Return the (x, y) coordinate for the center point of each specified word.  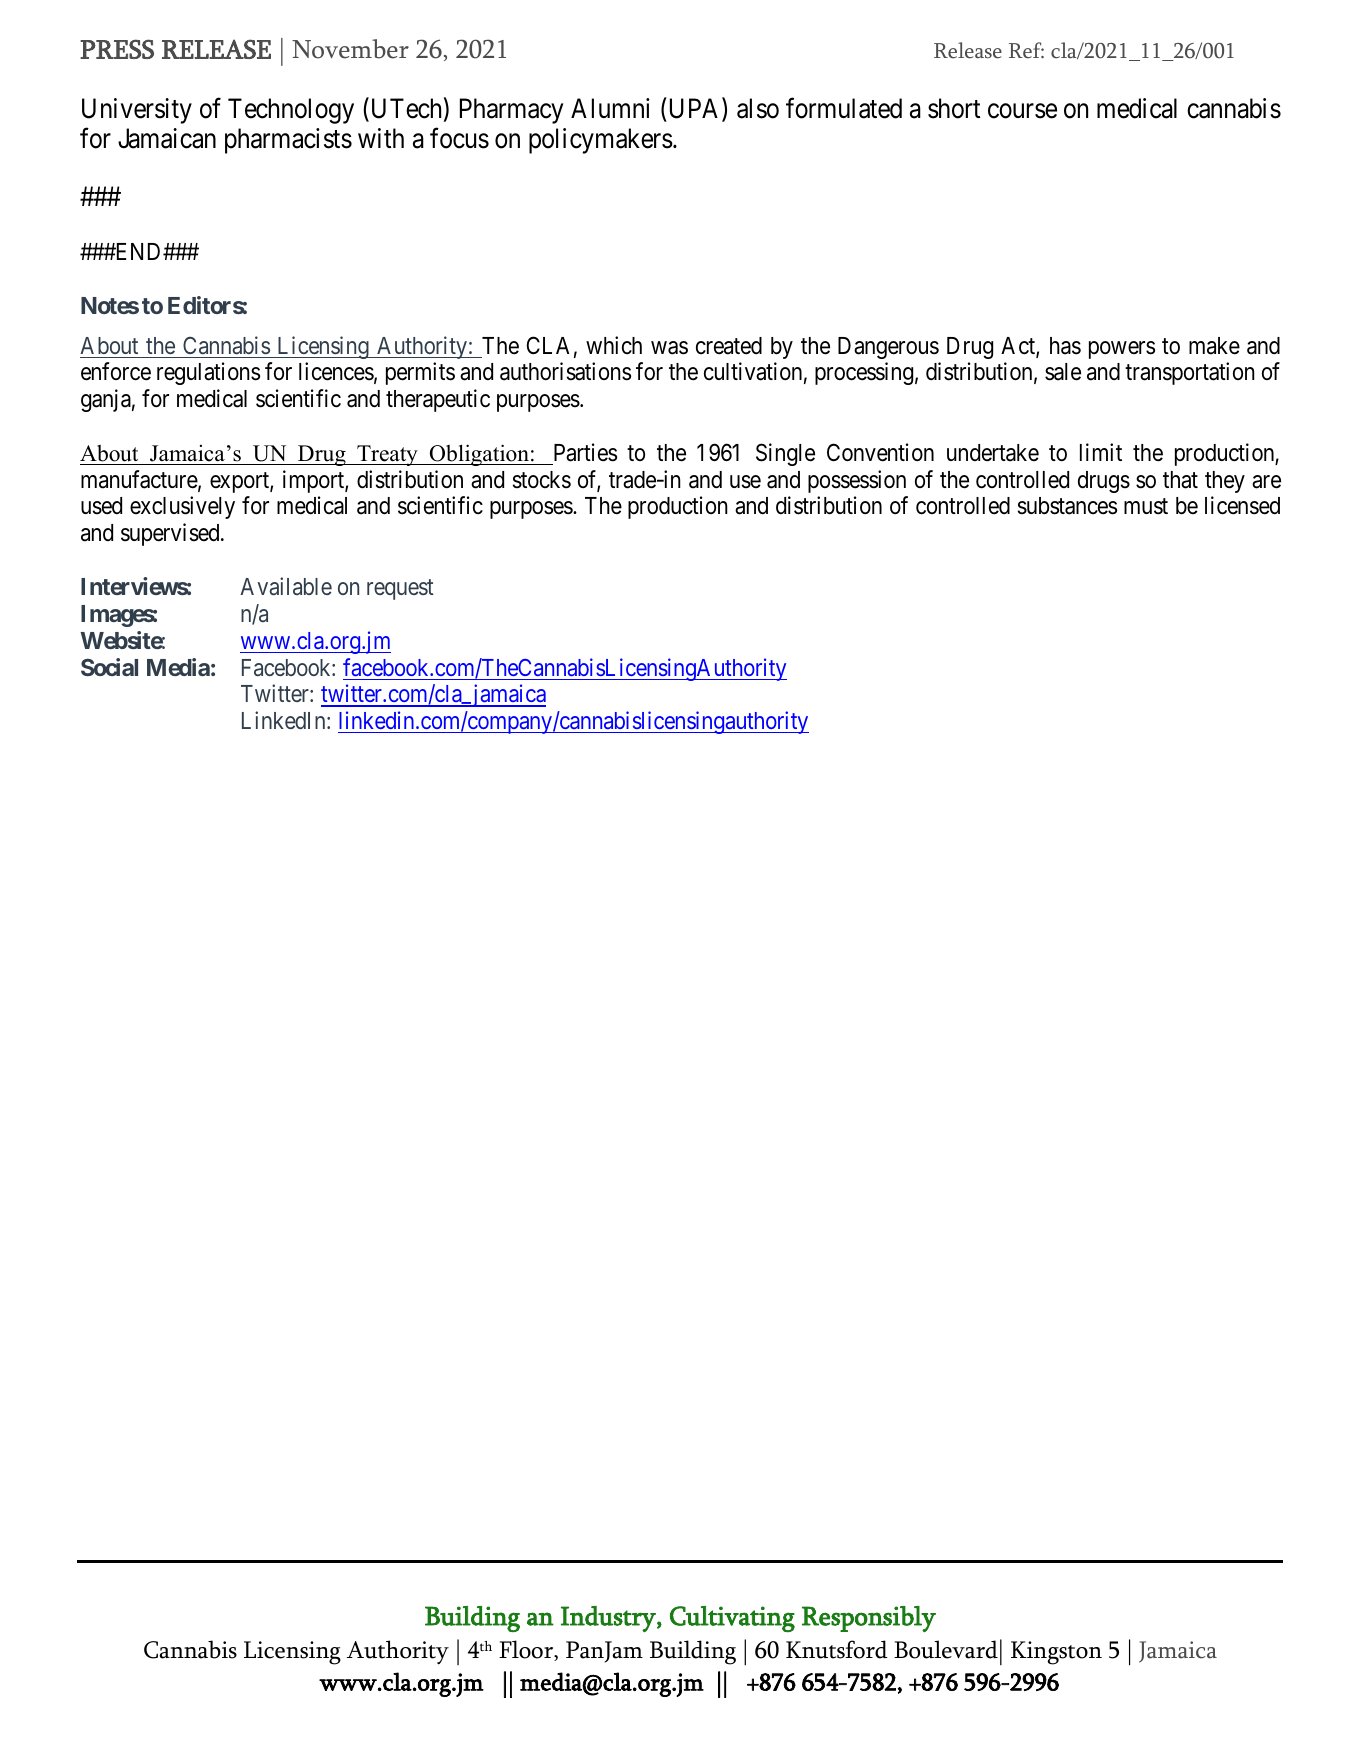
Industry (609, 1619)
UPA (696, 109)
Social (109, 667)
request (400, 590)
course (1022, 111)
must (1146, 507)
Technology (291, 111)
